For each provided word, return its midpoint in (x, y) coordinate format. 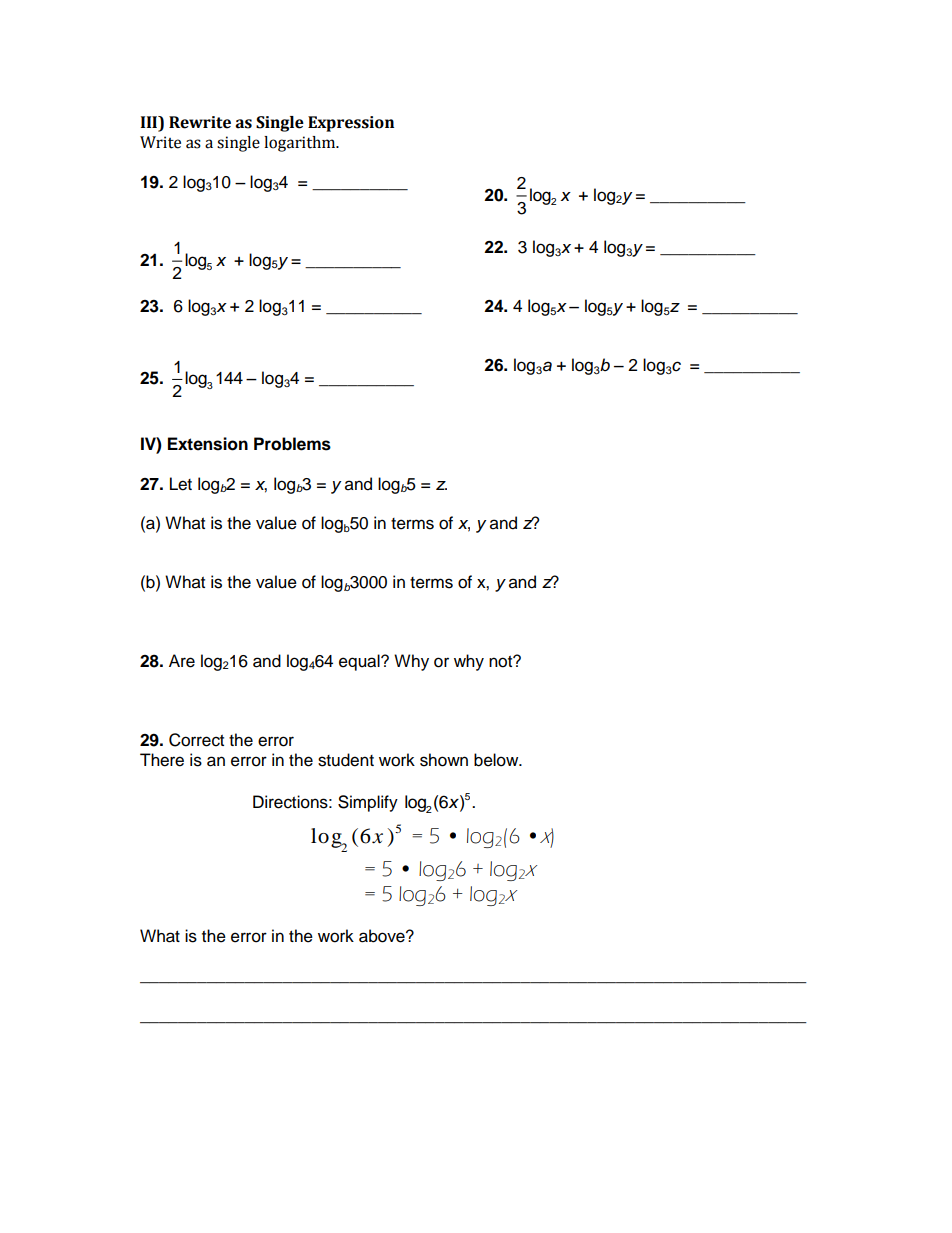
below (497, 760)
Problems (292, 444)
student (346, 760)
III (150, 123)
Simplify (368, 803)
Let (181, 484)
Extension (208, 444)
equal (360, 662)
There (162, 760)
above (383, 936)
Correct (196, 740)
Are (182, 661)
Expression (351, 124)
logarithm (301, 144)
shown (444, 760)
